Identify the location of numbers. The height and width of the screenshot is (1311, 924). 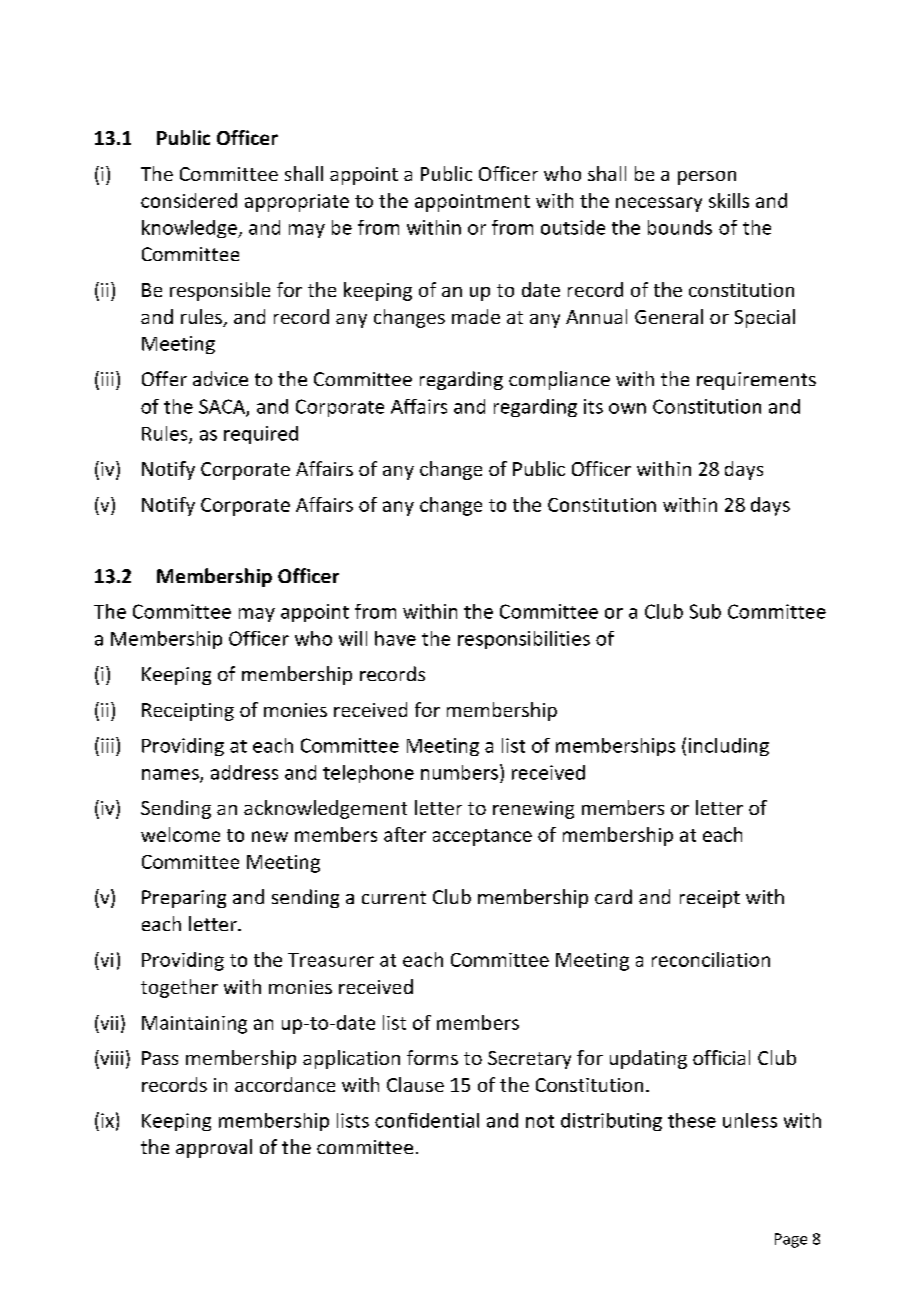
(459, 772).
